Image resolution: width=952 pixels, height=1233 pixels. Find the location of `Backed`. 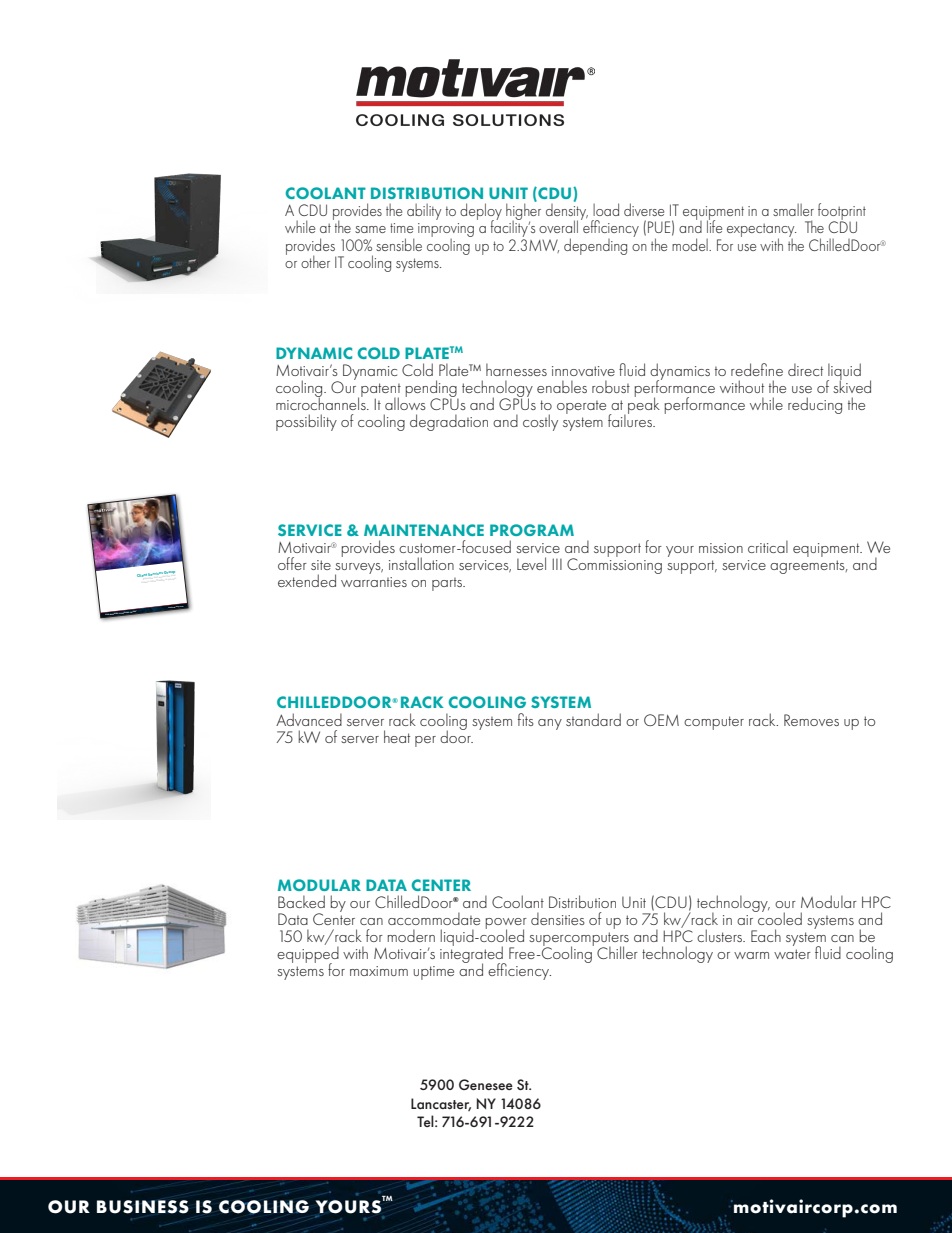

Backed is located at coordinates (301, 901).
